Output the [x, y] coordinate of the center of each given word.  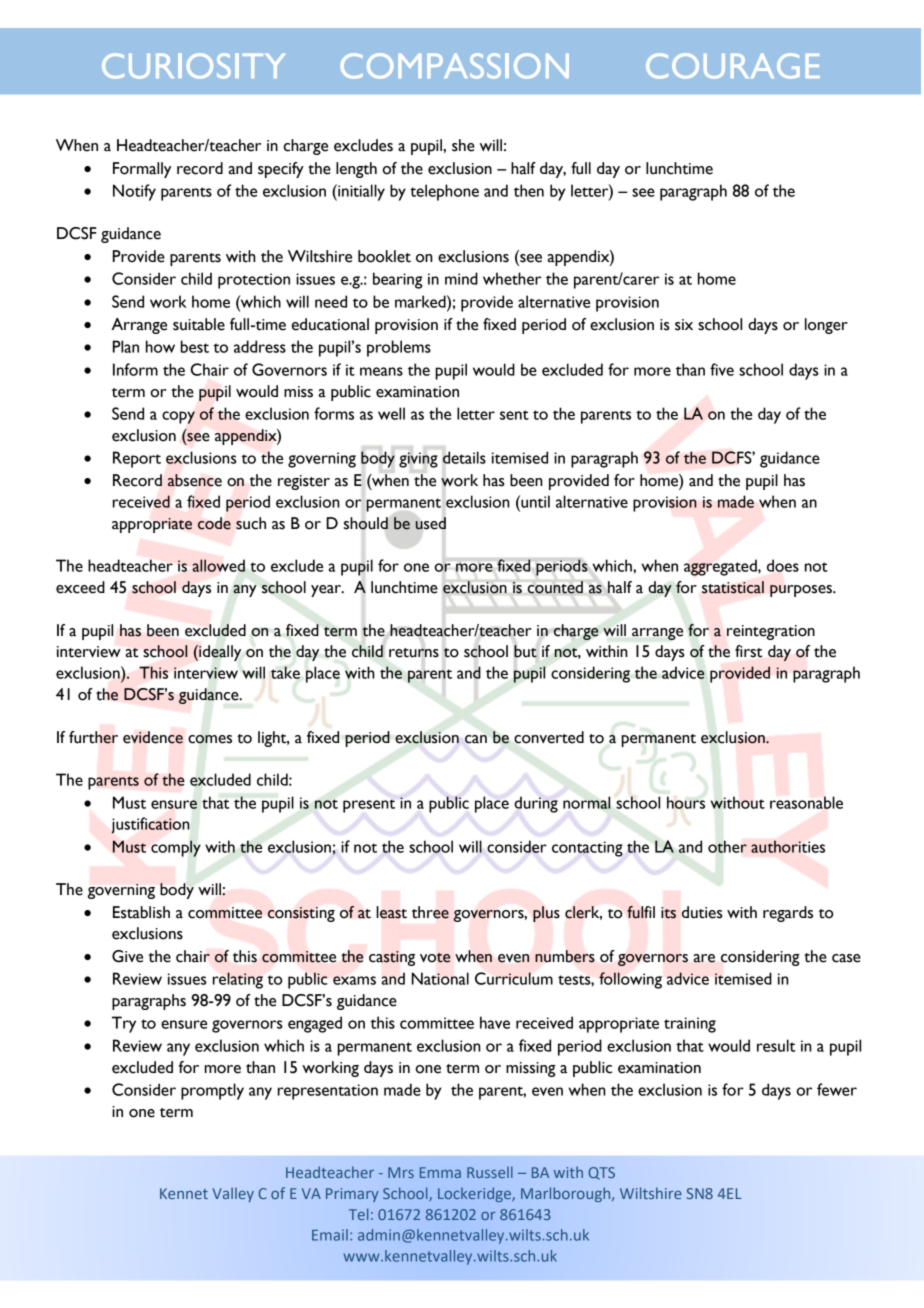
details [464, 457]
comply [176, 848]
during [536, 804]
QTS [601, 1173]
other [727, 846]
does [783, 565]
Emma [440, 1172]
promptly [212, 1091]
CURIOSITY [193, 66]
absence [195, 480]
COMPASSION [454, 66]
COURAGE [733, 66]
